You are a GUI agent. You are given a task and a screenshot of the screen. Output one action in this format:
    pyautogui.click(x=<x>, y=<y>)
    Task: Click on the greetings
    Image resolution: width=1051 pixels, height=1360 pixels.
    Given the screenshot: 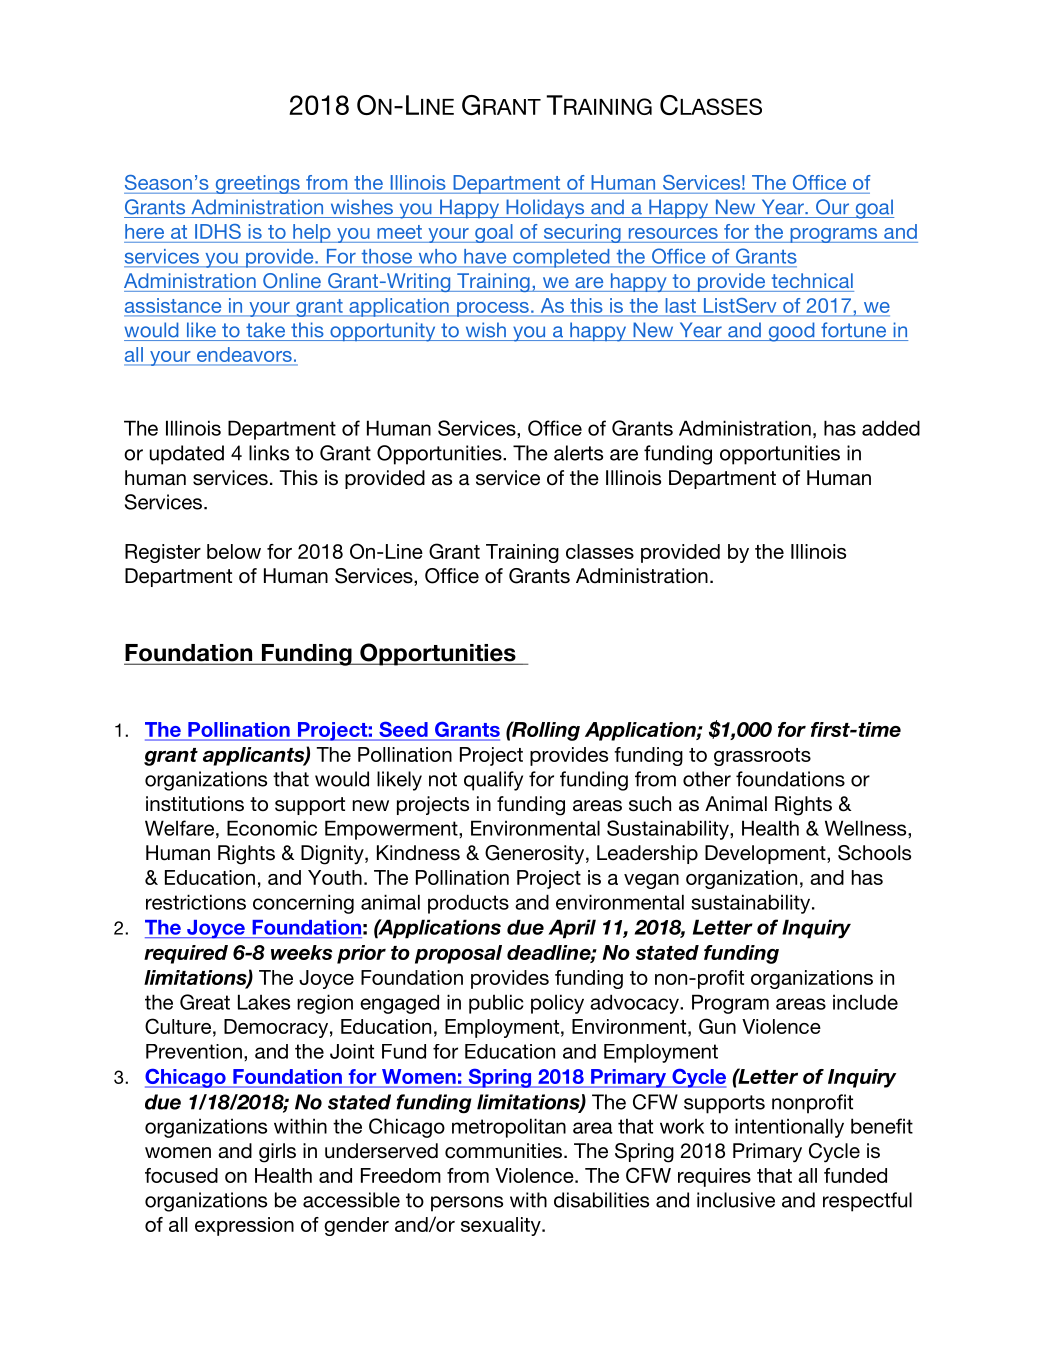 What is the action you would take?
    pyautogui.click(x=257, y=184)
